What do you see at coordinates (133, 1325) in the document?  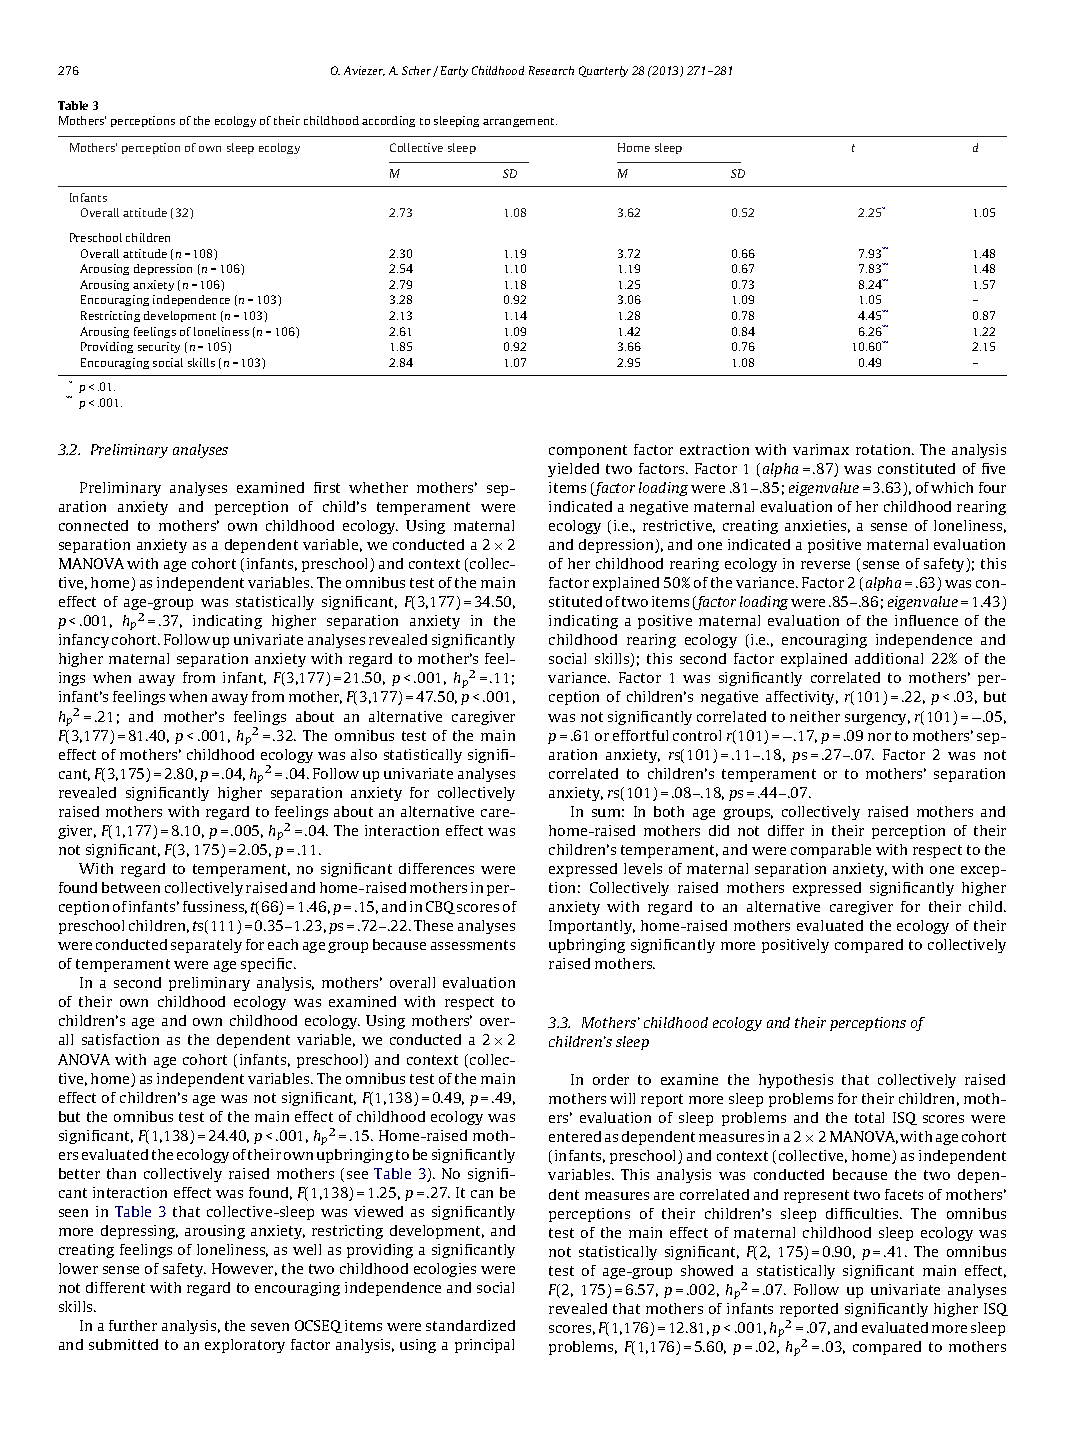 I see `further` at bounding box center [133, 1325].
